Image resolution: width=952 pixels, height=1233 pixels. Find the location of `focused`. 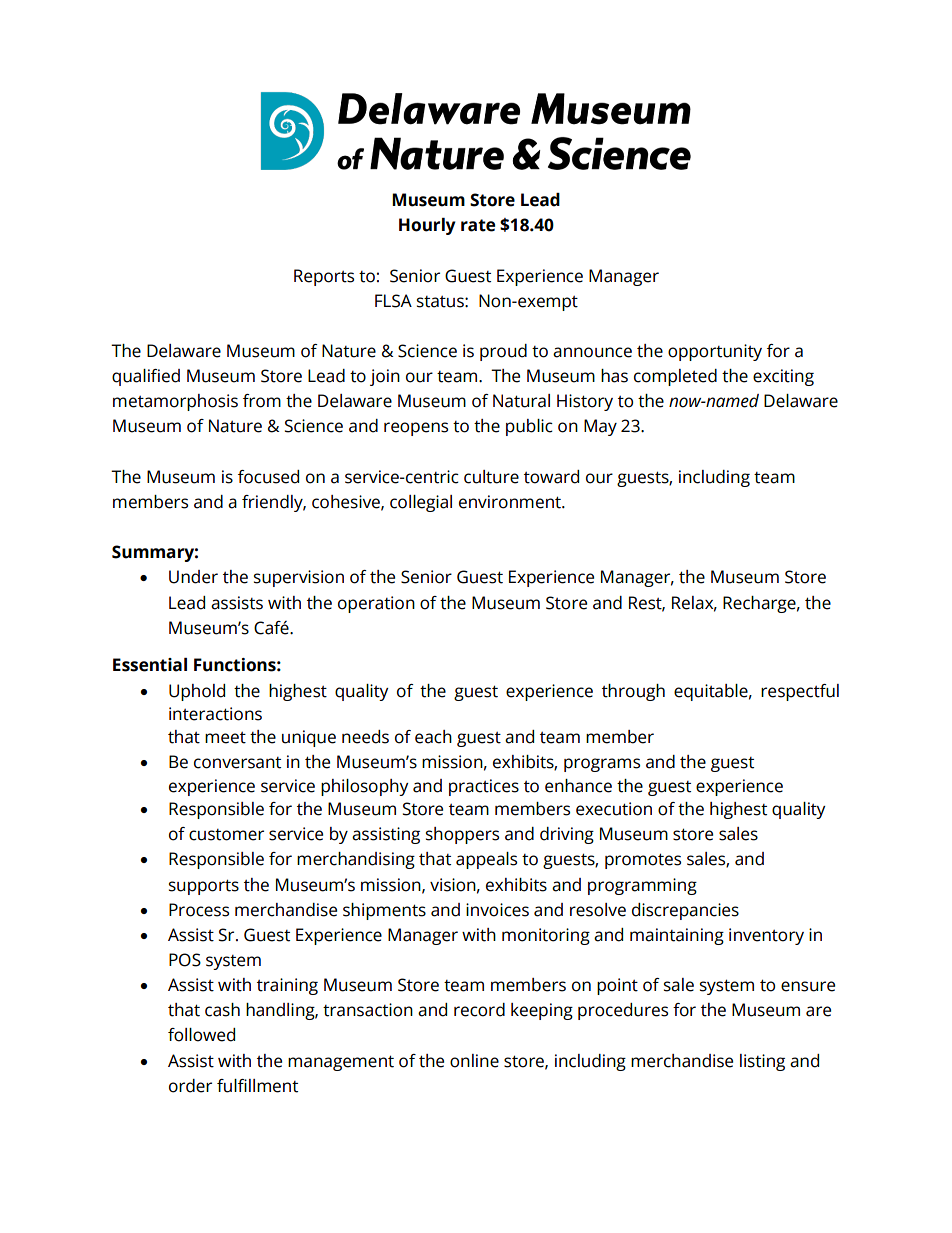

focused is located at coordinates (268, 477).
